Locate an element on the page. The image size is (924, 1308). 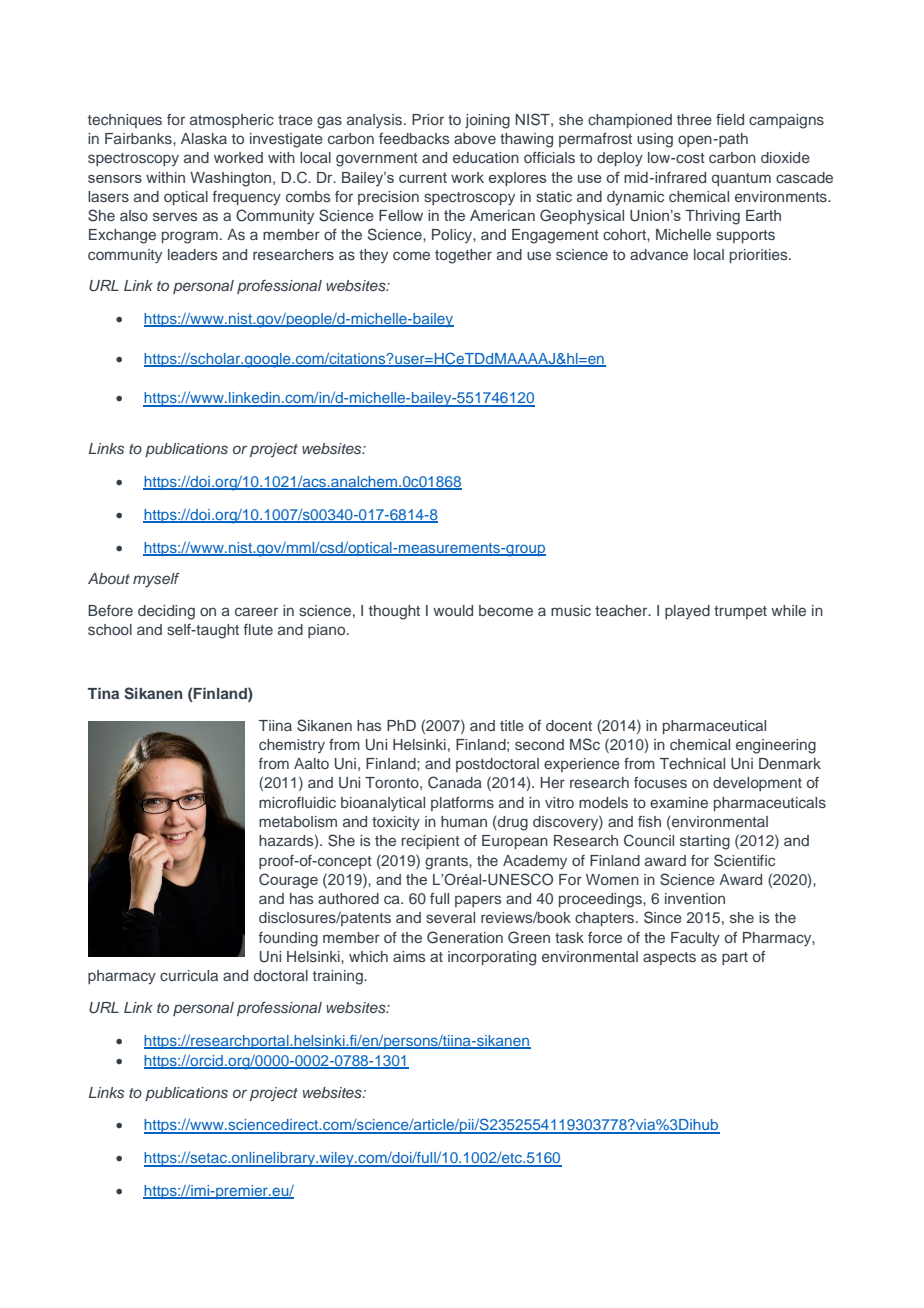
above is located at coordinates (475, 138).
